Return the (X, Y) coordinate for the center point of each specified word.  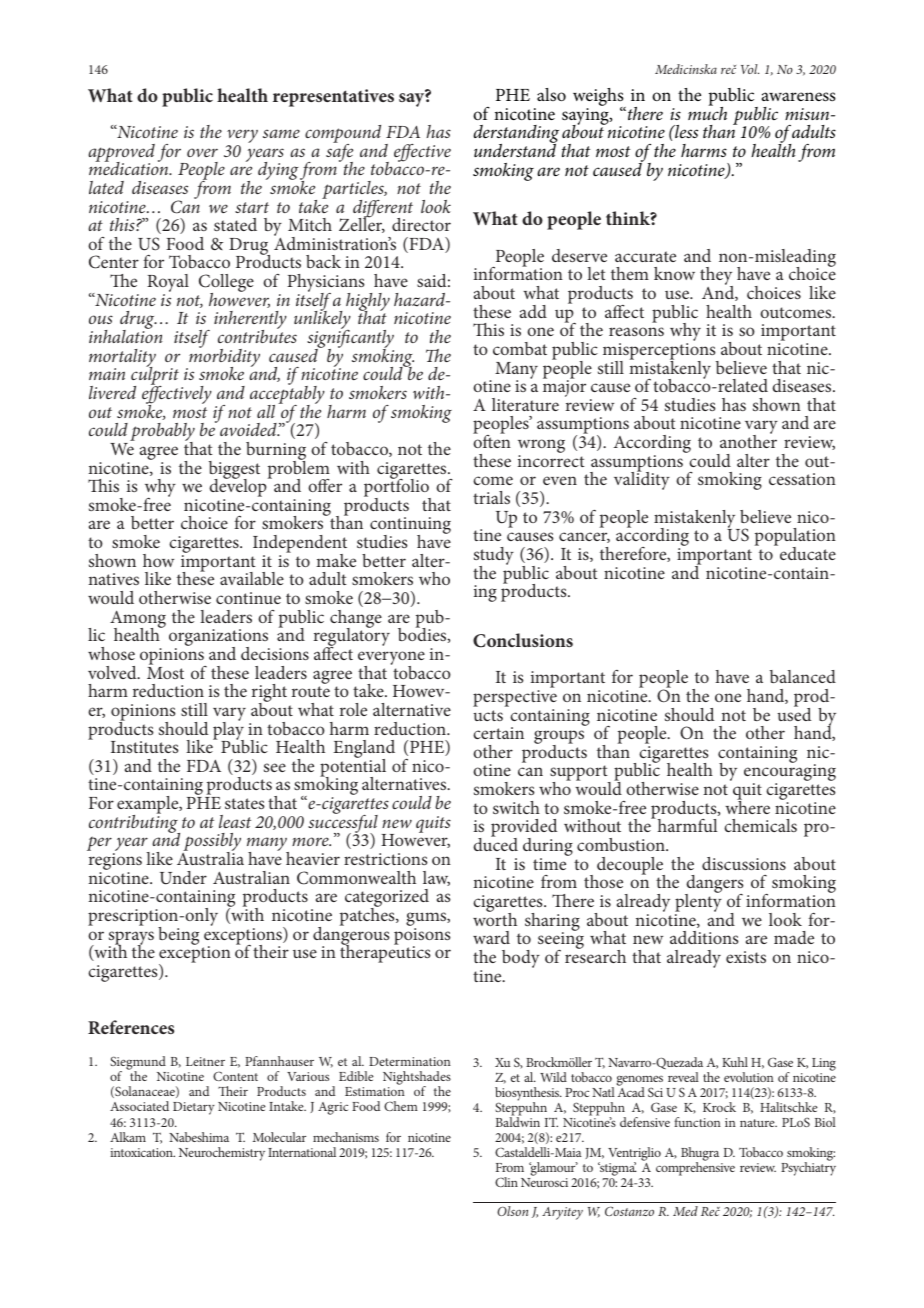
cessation (802, 479)
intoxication (142, 1152)
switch (516, 807)
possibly (211, 843)
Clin (506, 1182)
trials (491, 497)
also (551, 94)
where (747, 806)
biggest (234, 471)
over (202, 152)
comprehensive (695, 1168)
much (707, 112)
